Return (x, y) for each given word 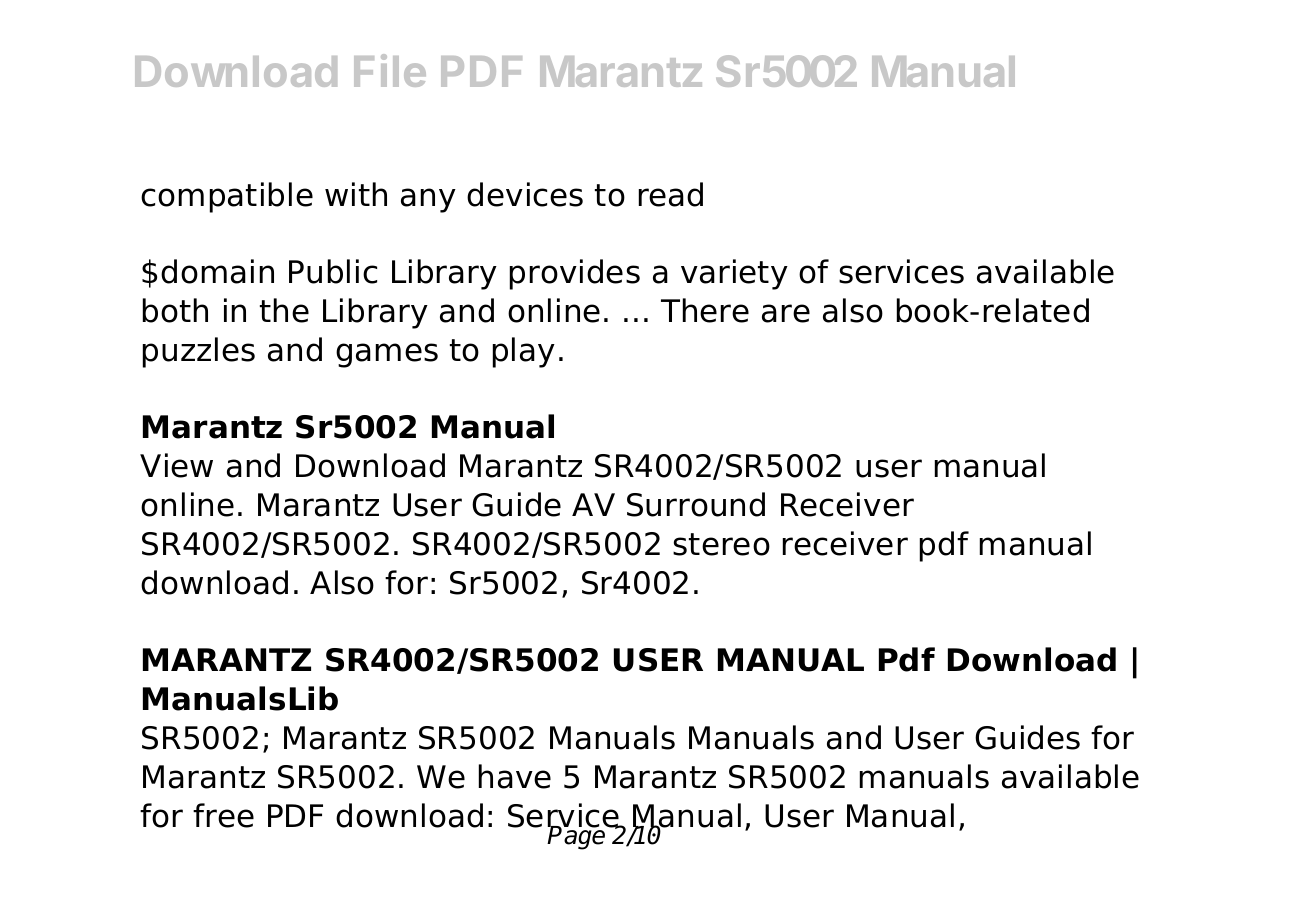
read (671, 194)
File (390, 70)
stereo (721, 544)
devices (525, 194)
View (176, 465)
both (175, 310)
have (515, 776)
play (524, 352)
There (705, 310)
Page (577, 837)
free (223, 815)
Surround (696, 504)
